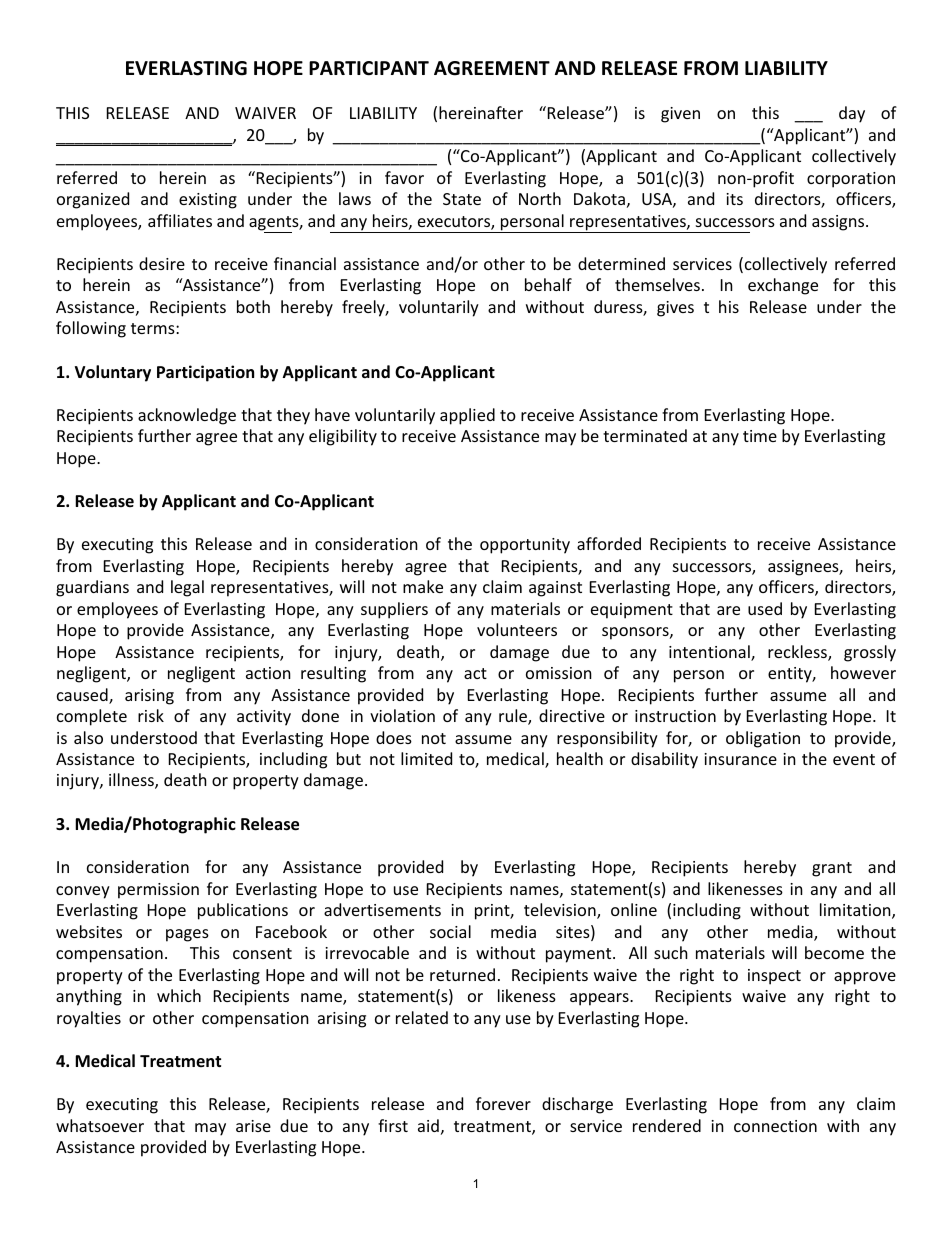  I want to click on arise, so click(253, 1126).
